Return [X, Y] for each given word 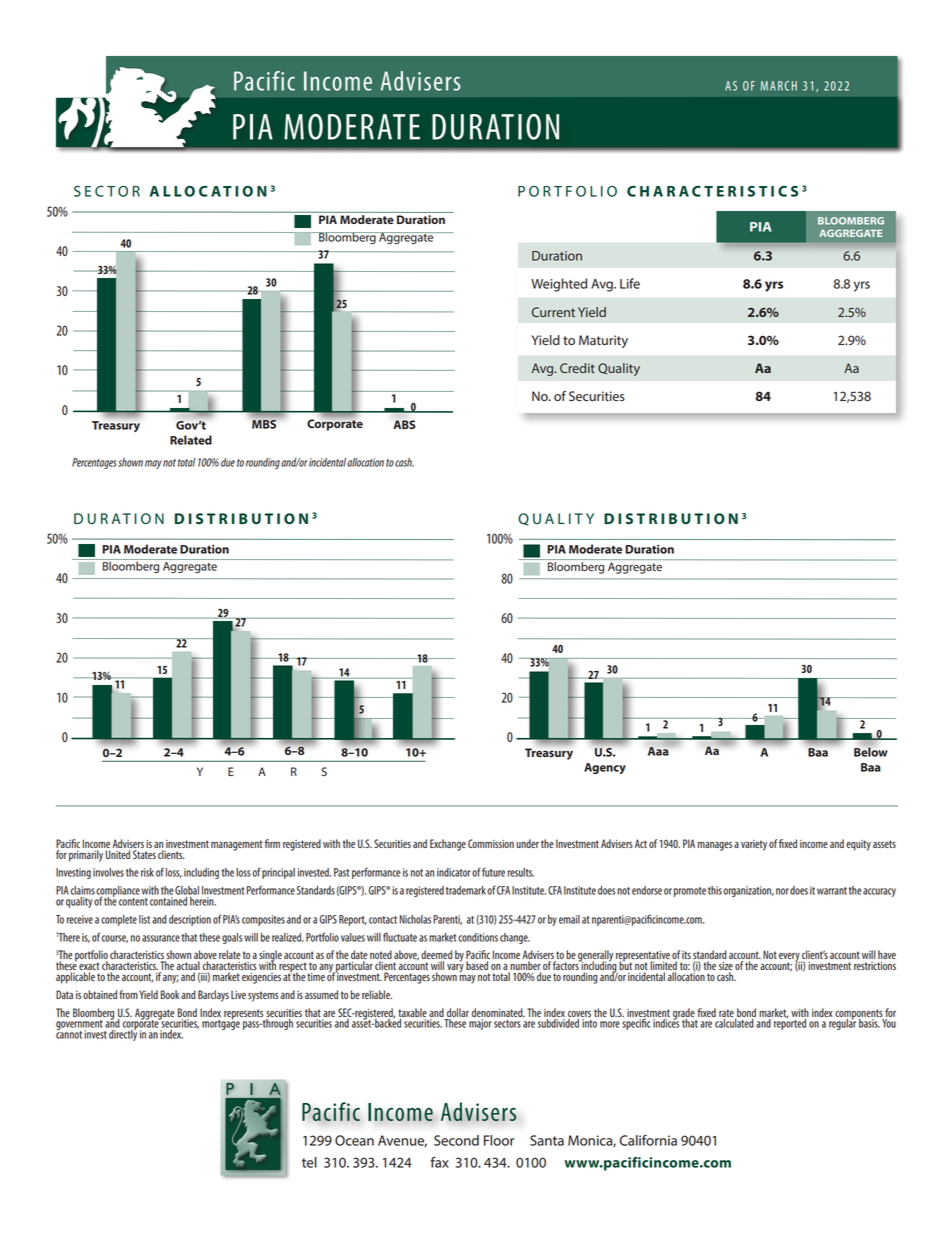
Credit [577, 368]
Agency [605, 768]
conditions [478, 937]
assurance [161, 938]
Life [630, 283]
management [237, 845]
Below [871, 751]
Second [456, 1140]
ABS [404, 424]
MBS [264, 424]
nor [782, 891]
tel [309, 1162]
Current [553, 312]
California [648, 1140]
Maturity [603, 341]
